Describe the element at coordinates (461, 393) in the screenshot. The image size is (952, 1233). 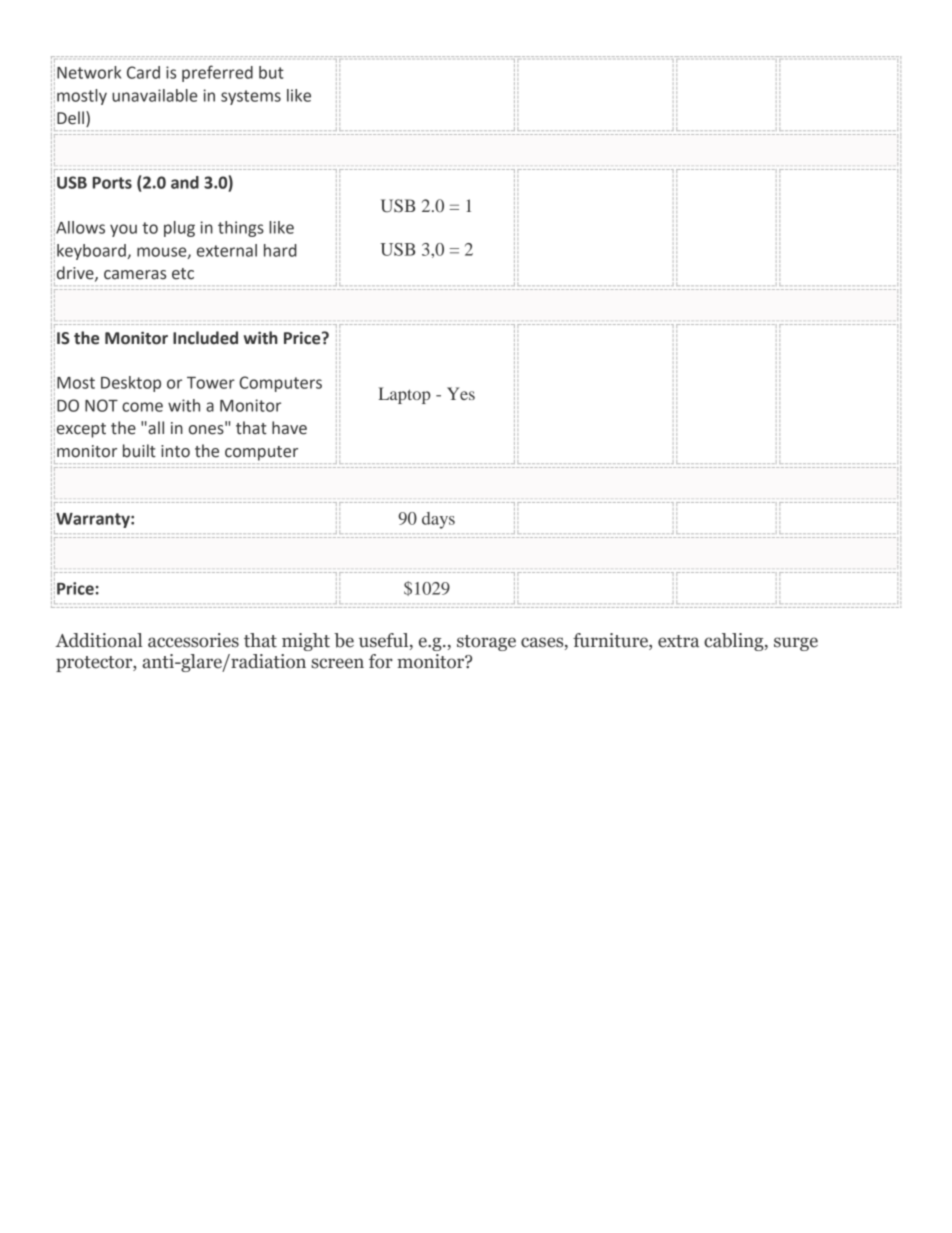
I see `Yes` at that location.
